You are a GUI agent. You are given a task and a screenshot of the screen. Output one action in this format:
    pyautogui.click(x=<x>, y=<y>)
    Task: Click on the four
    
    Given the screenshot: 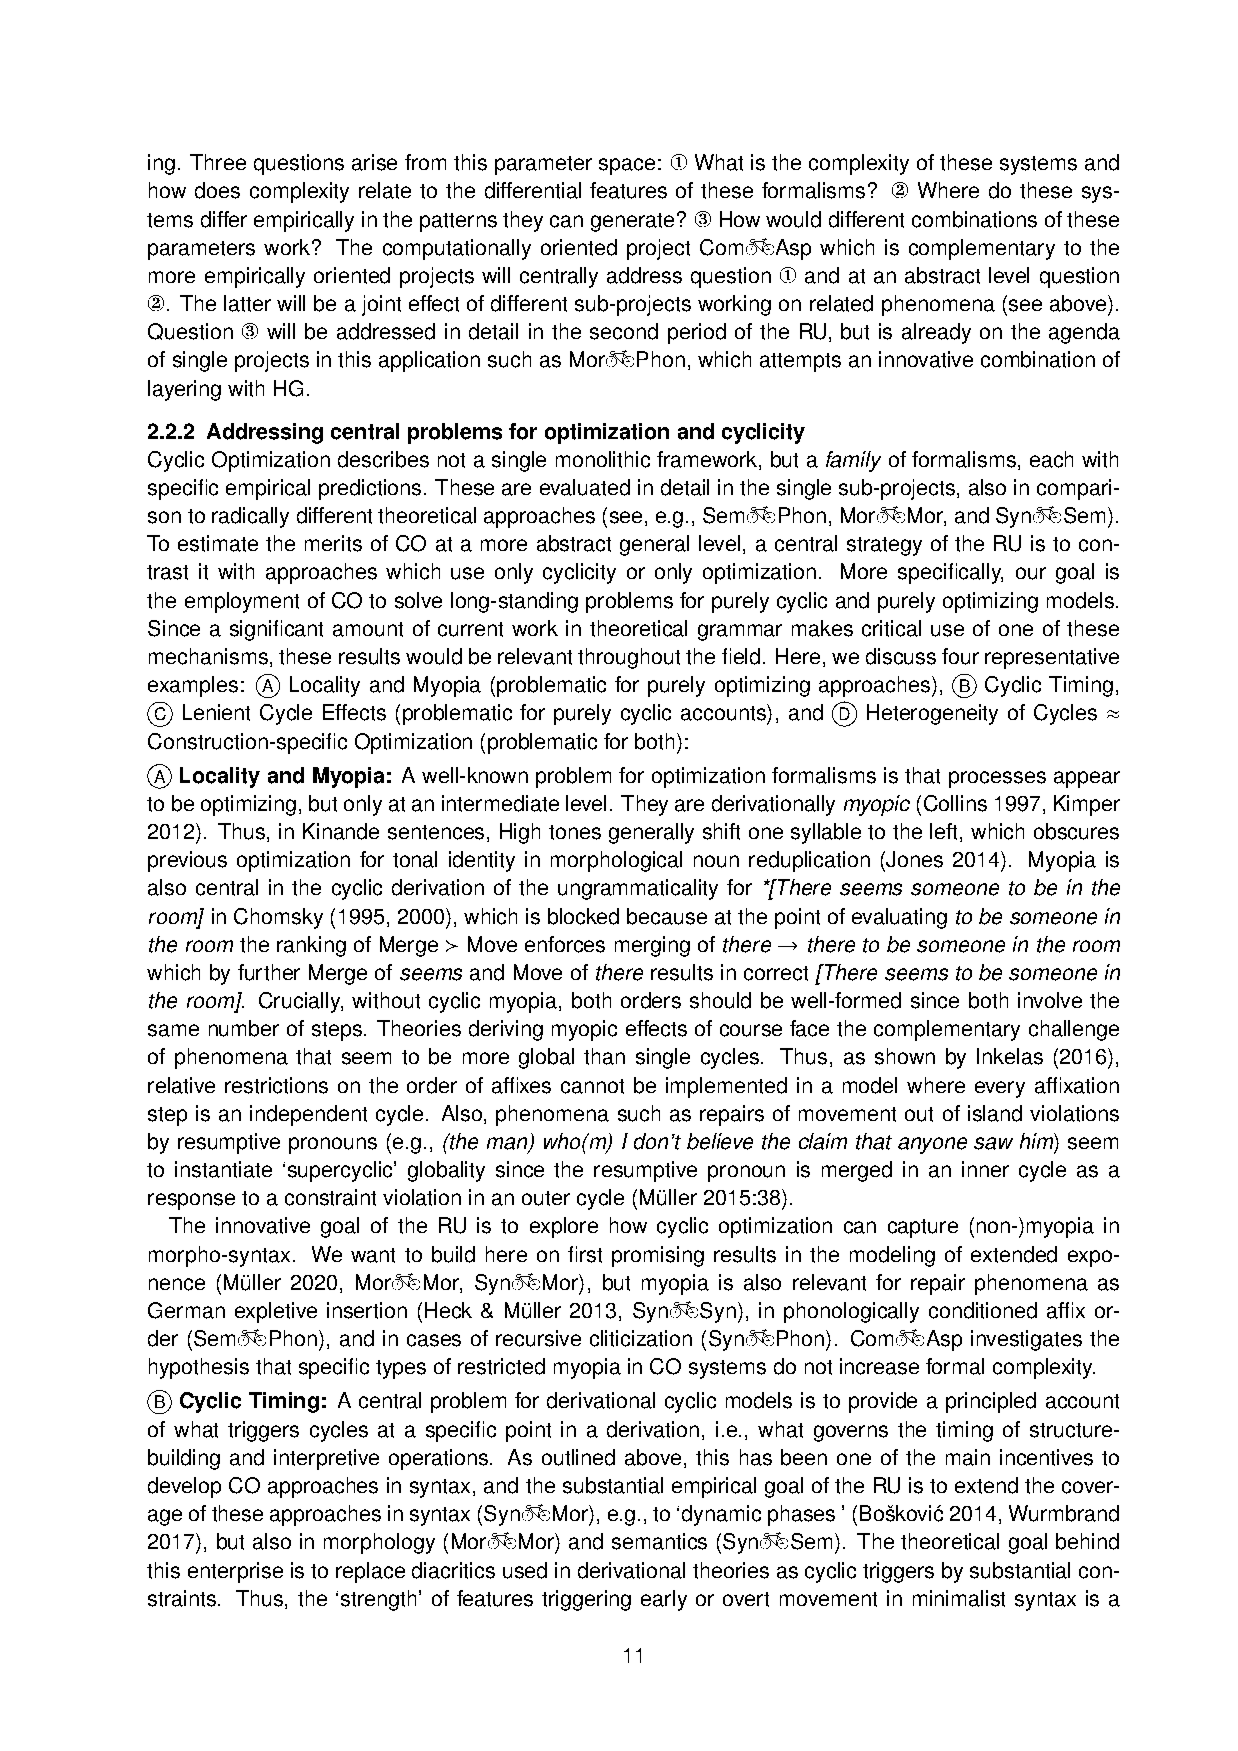 What is the action you would take?
    pyautogui.click(x=960, y=656)
